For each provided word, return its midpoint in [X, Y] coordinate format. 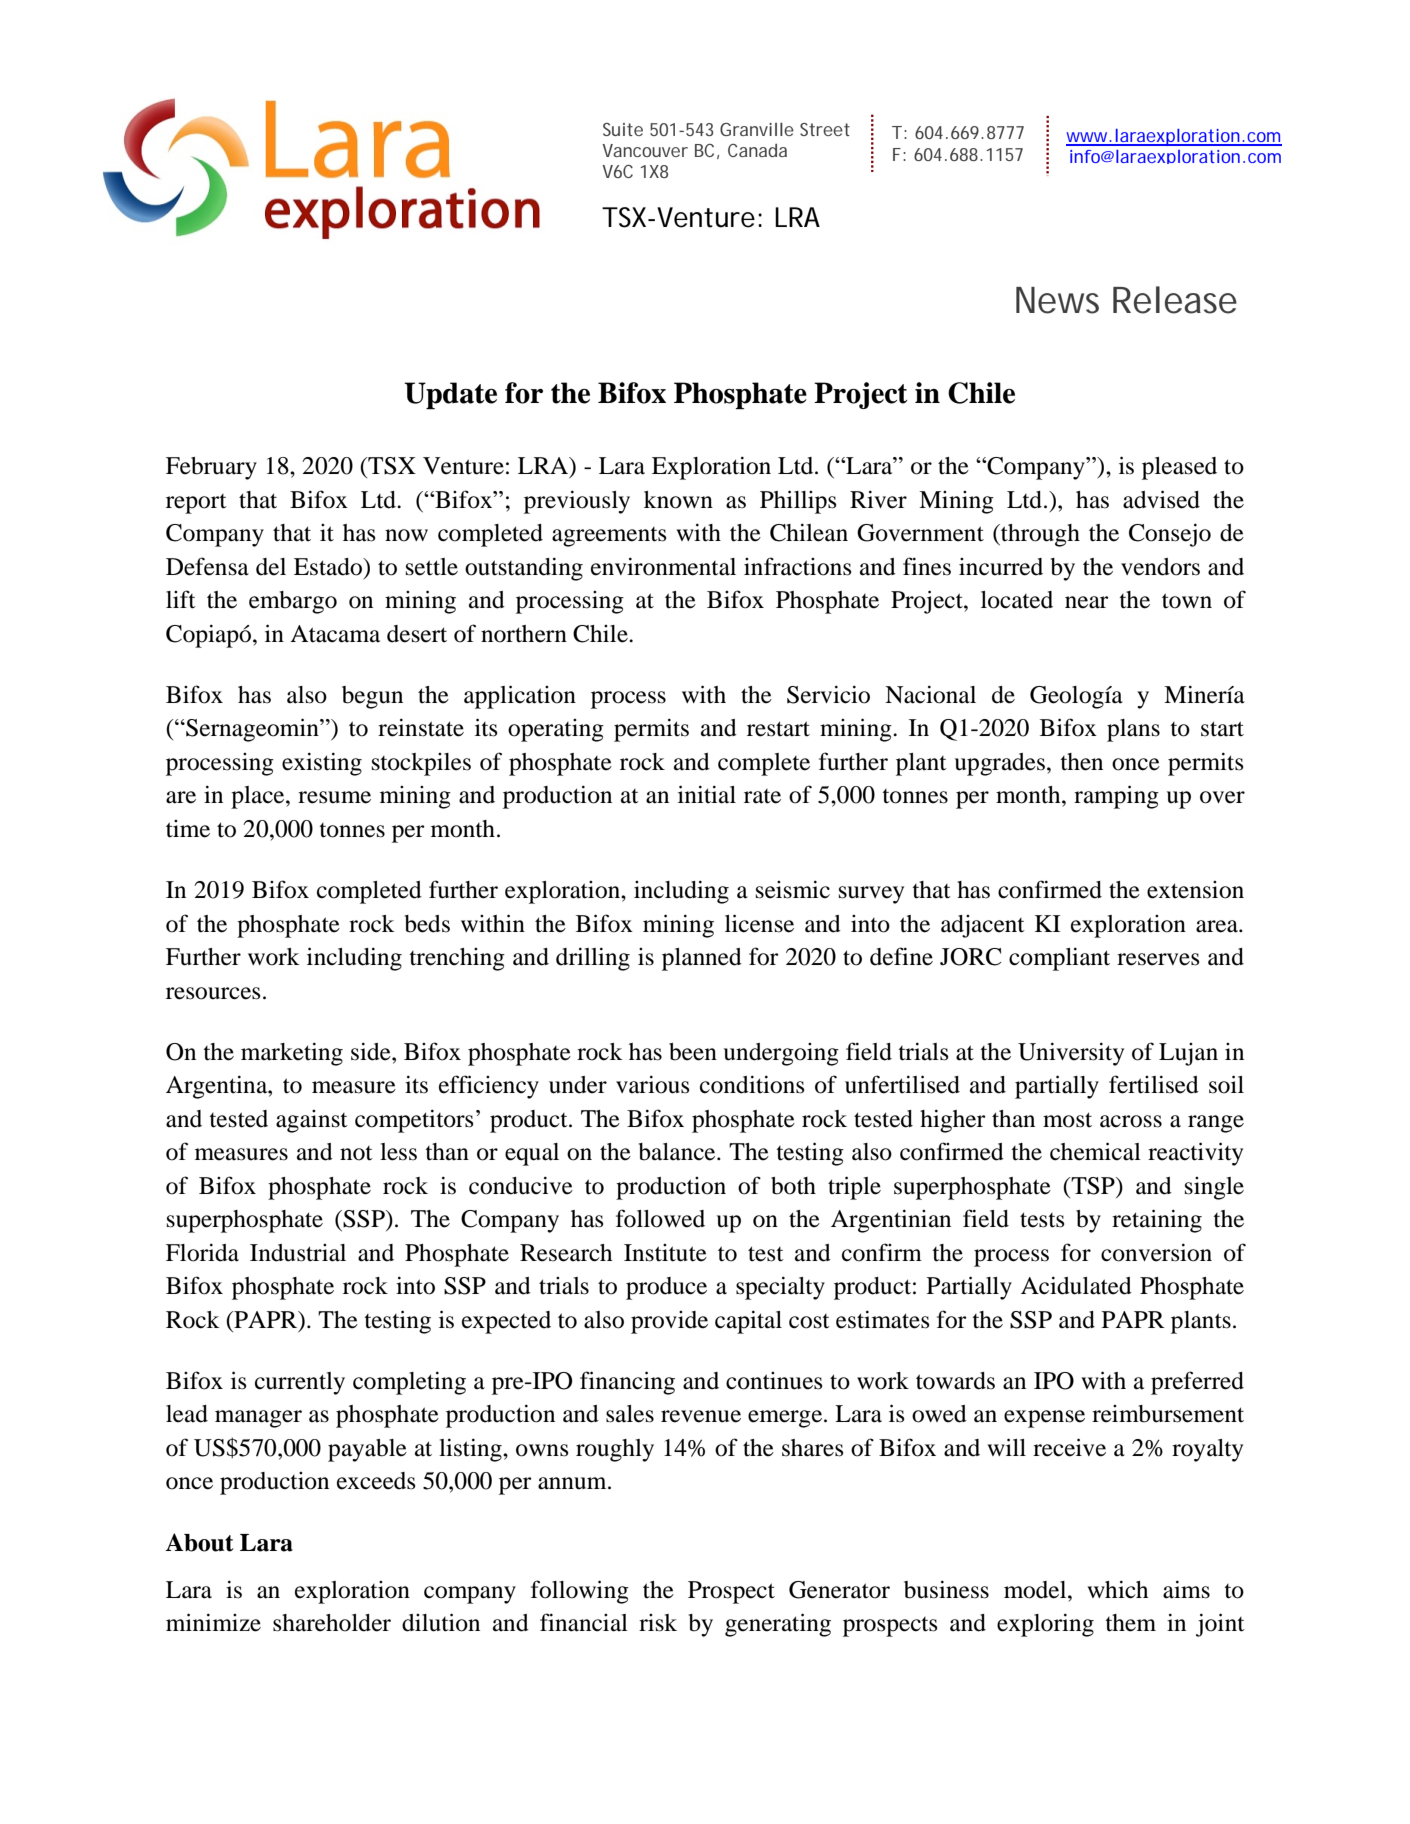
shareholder [332, 1623]
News [1057, 300]
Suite [623, 129]
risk [658, 1623]
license [759, 923]
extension [1195, 890]
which [1117, 1589]
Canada [757, 150]
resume [334, 797]
